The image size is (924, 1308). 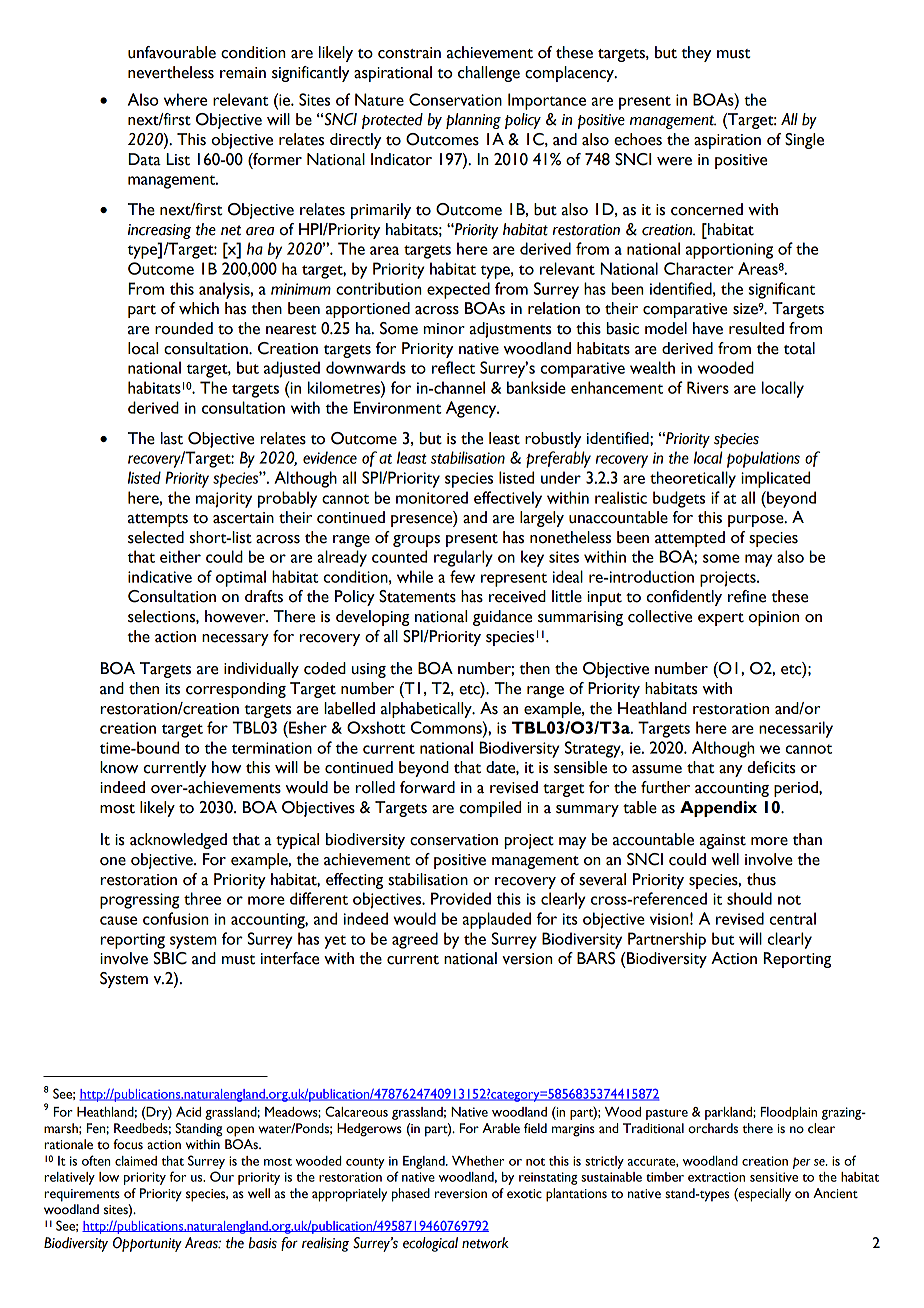 I want to click on rounded, so click(x=184, y=328).
